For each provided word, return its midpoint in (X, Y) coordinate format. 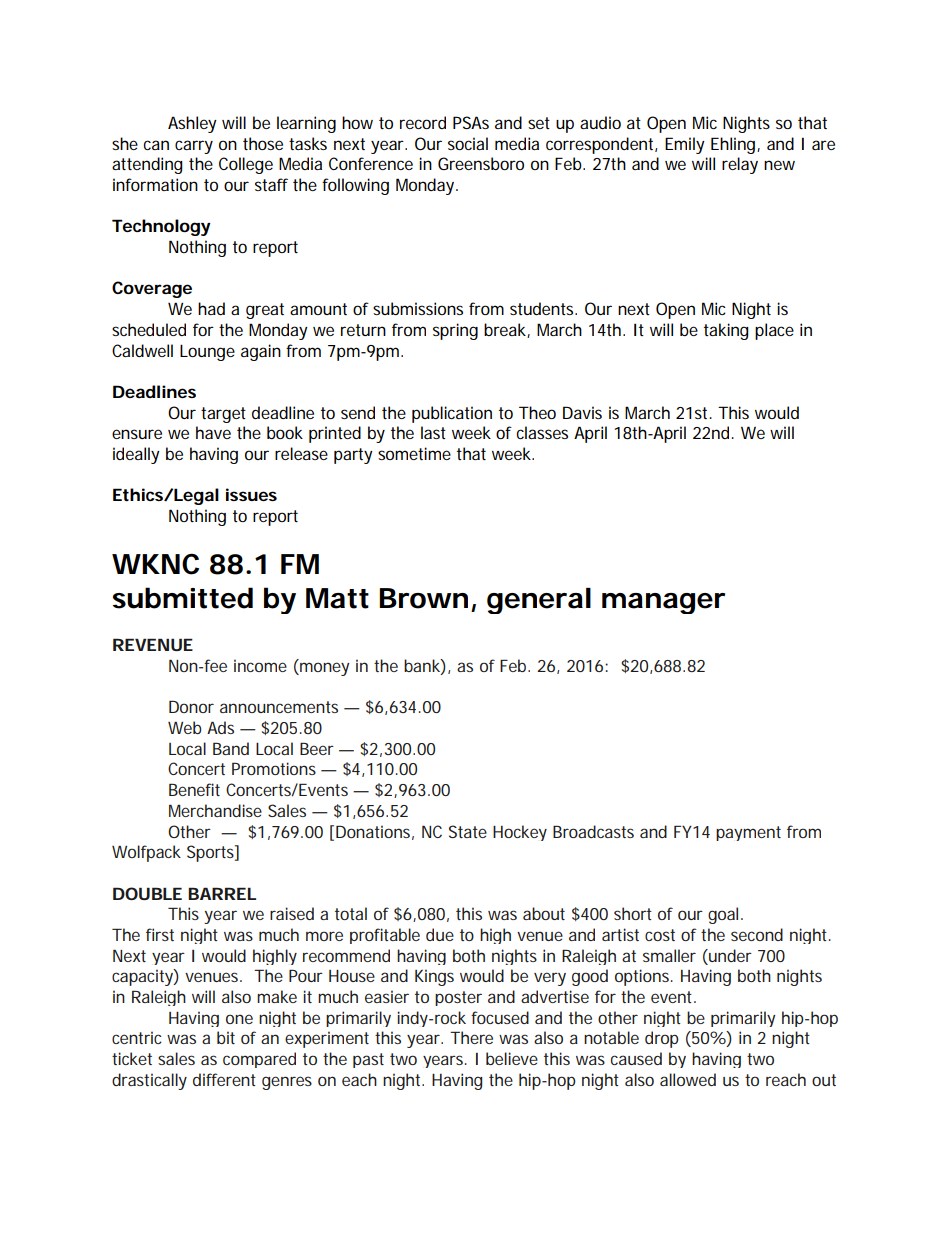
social (468, 143)
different (224, 1079)
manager (663, 603)
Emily (685, 145)
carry (194, 147)
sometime (414, 453)
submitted (183, 598)
